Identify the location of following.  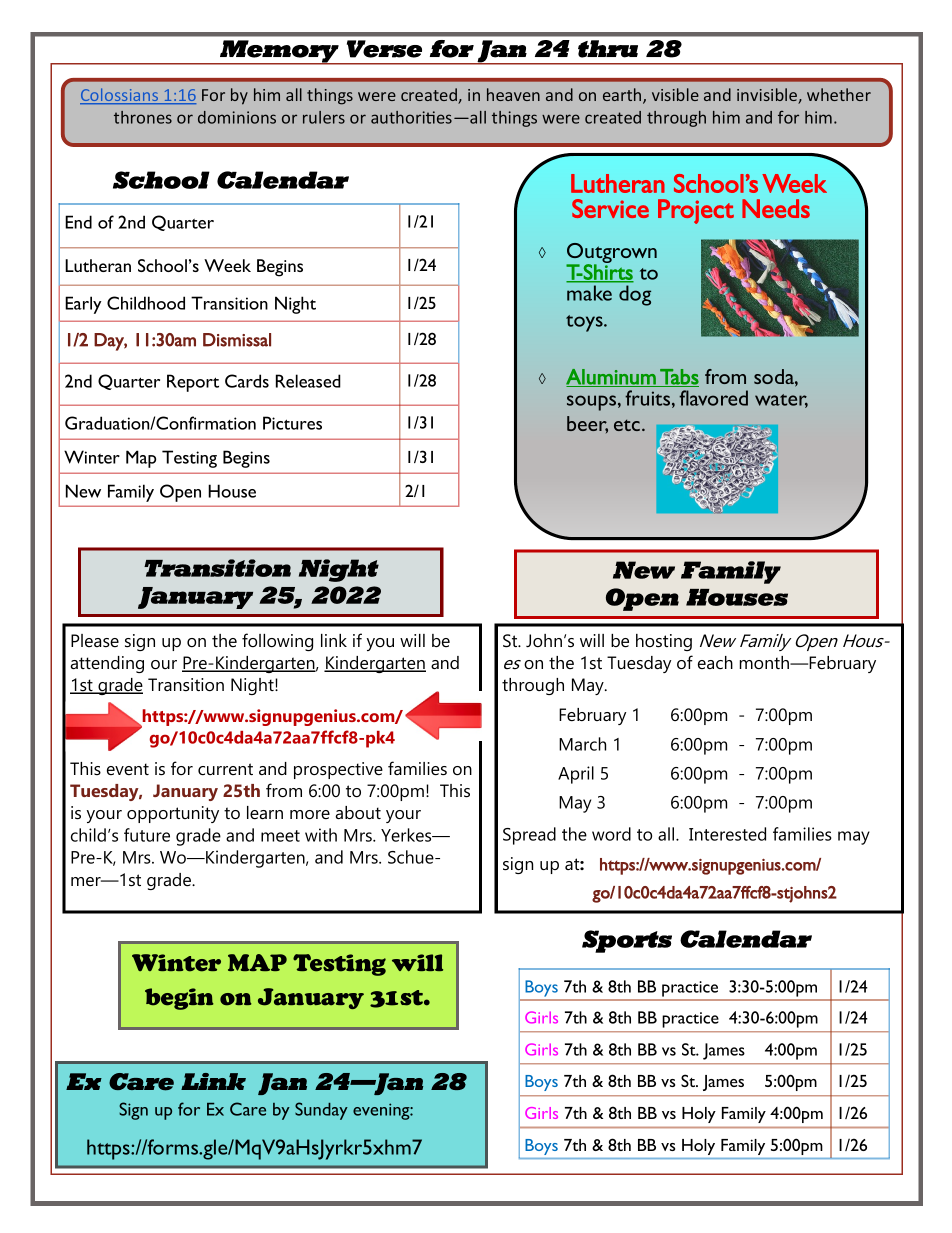
(277, 642).
